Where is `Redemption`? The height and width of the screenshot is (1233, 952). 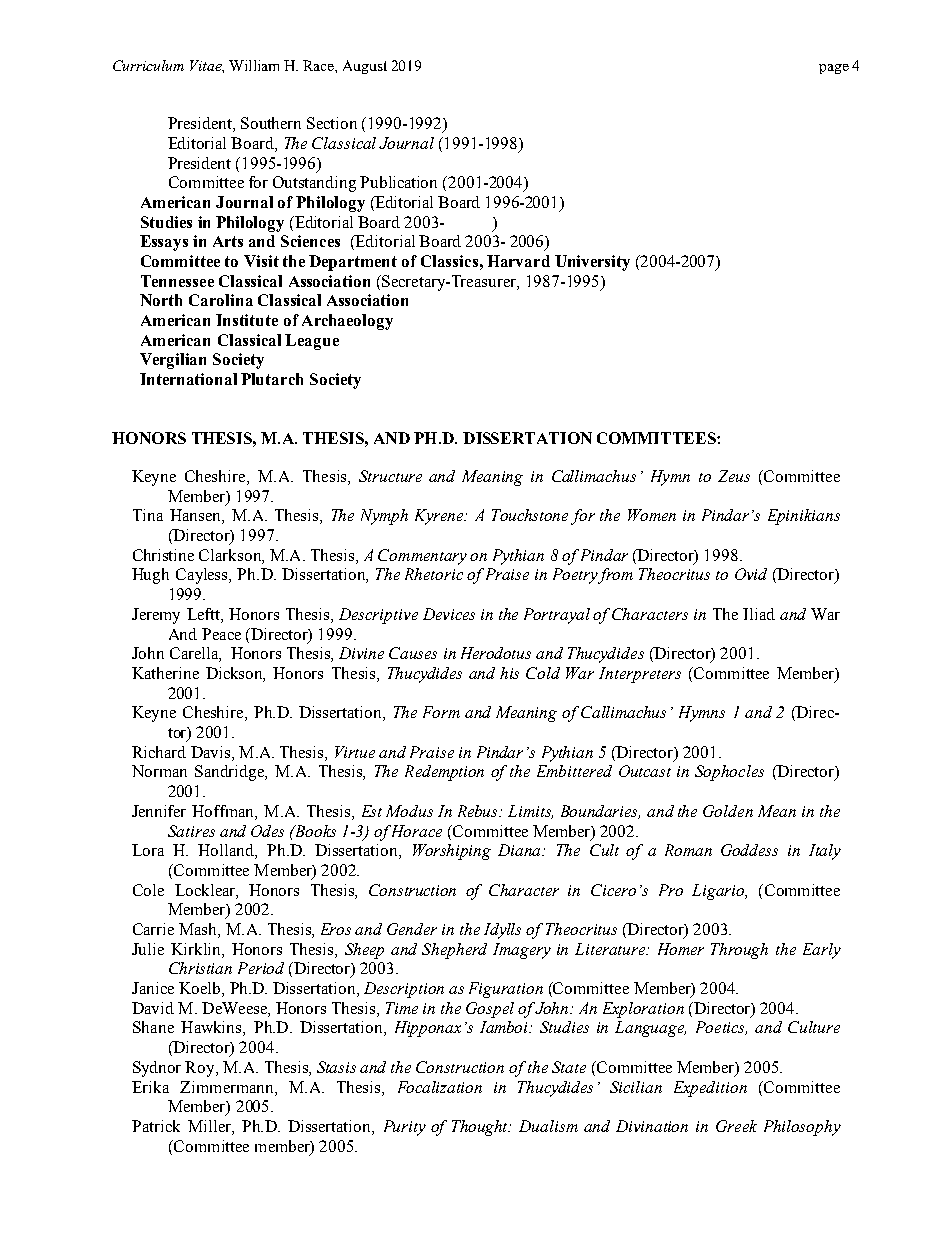 Redemption is located at coordinates (444, 773).
